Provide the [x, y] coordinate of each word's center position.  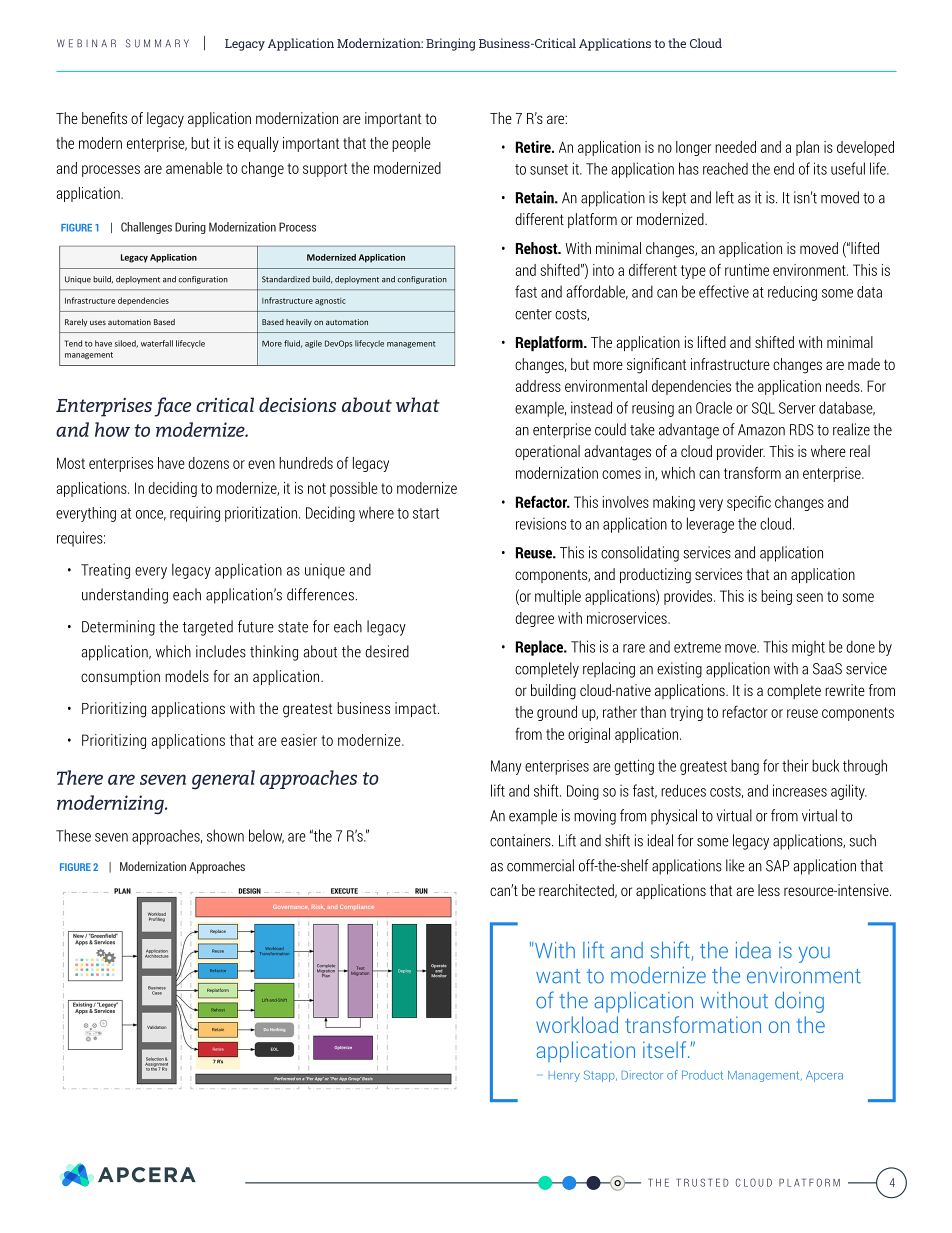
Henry [564, 1076]
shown [225, 835]
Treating [105, 571]
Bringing [450, 44]
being [776, 597]
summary [157, 43]
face [172, 407]
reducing [792, 293]
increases [800, 790]
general [223, 780]
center [533, 314]
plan [807, 148]
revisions [541, 523]
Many [506, 767]
